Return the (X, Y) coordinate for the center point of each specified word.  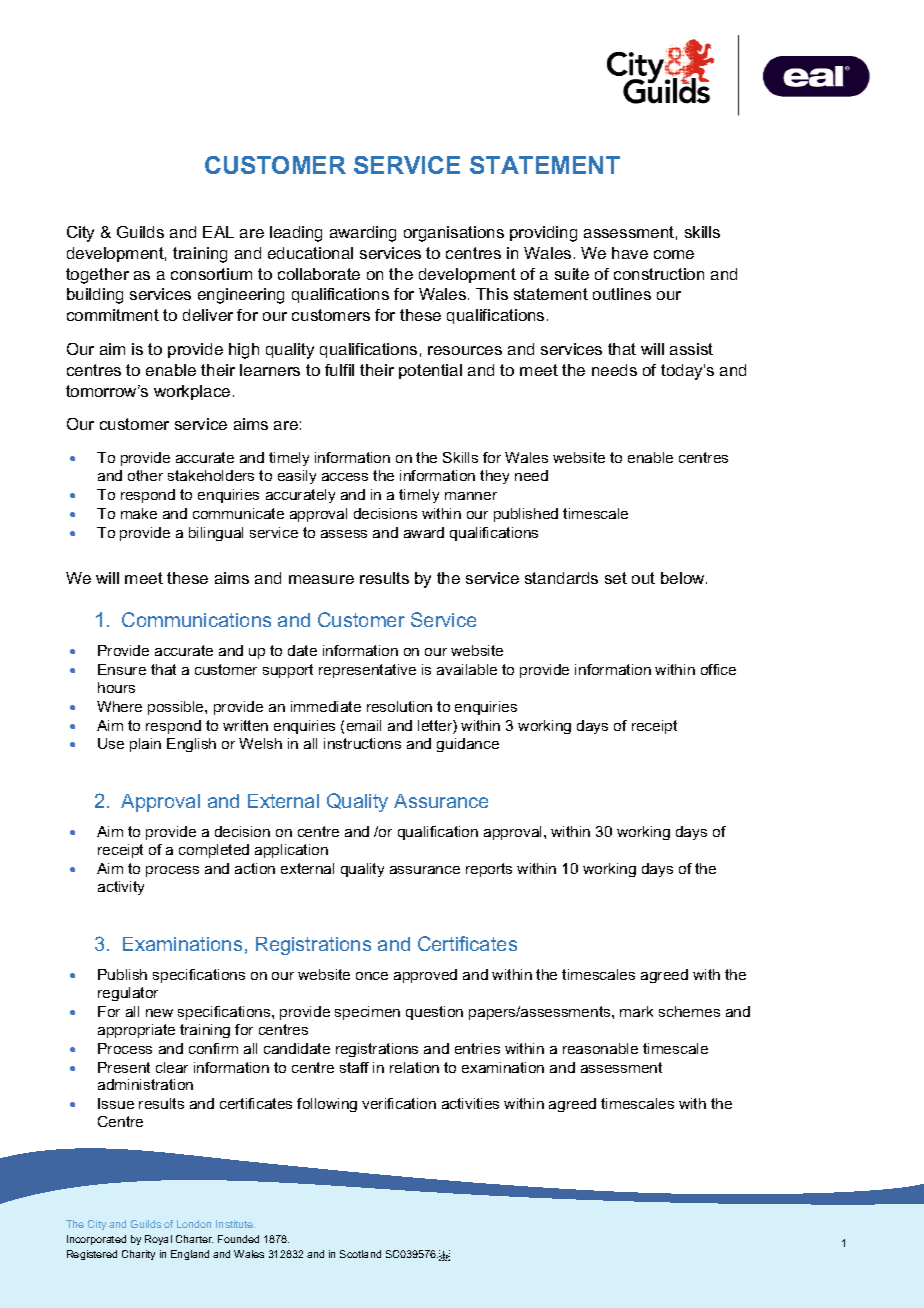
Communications (196, 619)
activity (121, 888)
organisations (454, 234)
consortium (211, 274)
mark (636, 1011)
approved (425, 976)
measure (321, 579)
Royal (158, 1240)
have (630, 253)
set (616, 578)
